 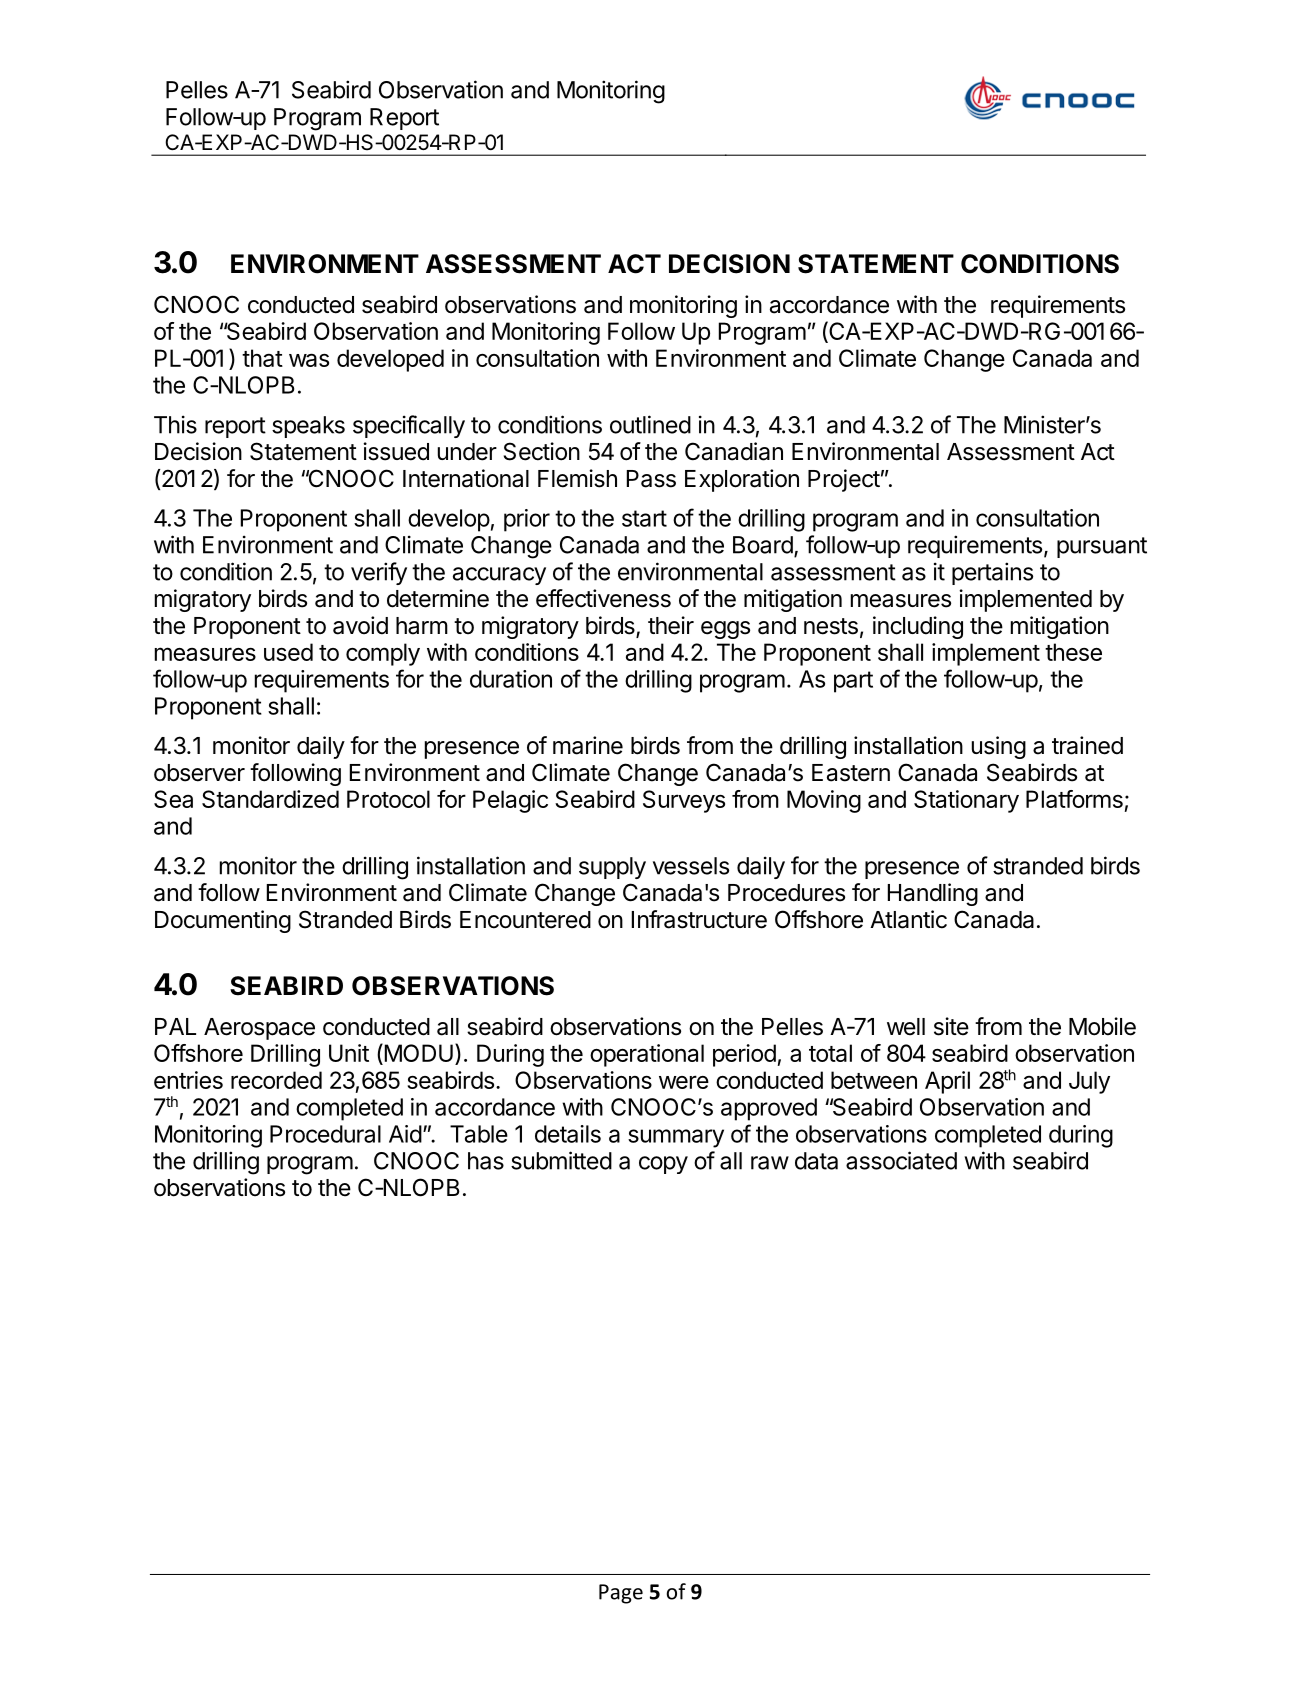 What do you see at coordinates (325, 1134) in the screenshot?
I see `Procedural` at bounding box center [325, 1134].
